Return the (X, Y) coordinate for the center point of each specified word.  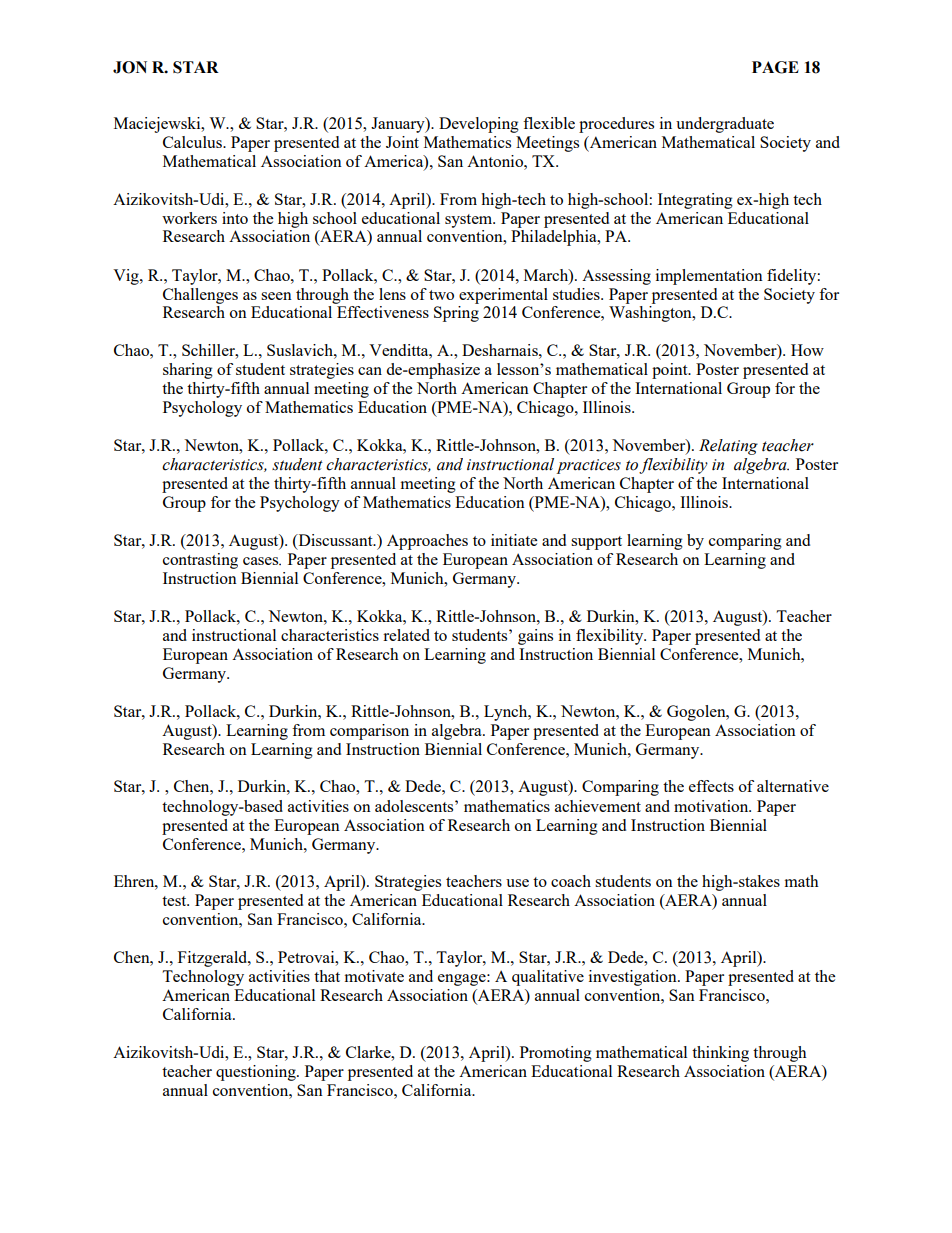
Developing (479, 125)
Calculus (193, 142)
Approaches (427, 542)
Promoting (556, 1054)
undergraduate (725, 125)
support (596, 543)
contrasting (200, 561)
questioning (257, 1073)
